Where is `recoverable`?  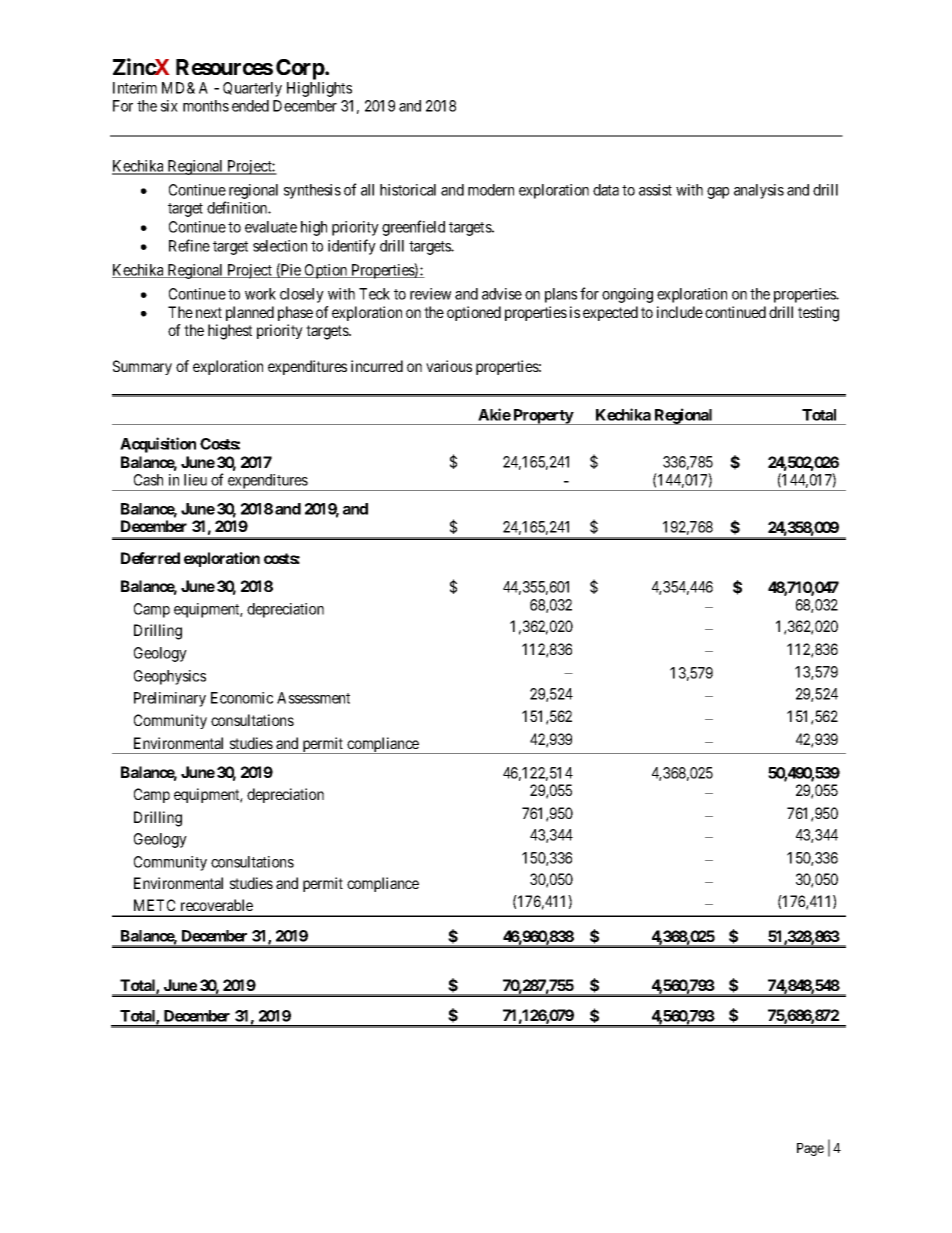 recoverable is located at coordinates (217, 905).
